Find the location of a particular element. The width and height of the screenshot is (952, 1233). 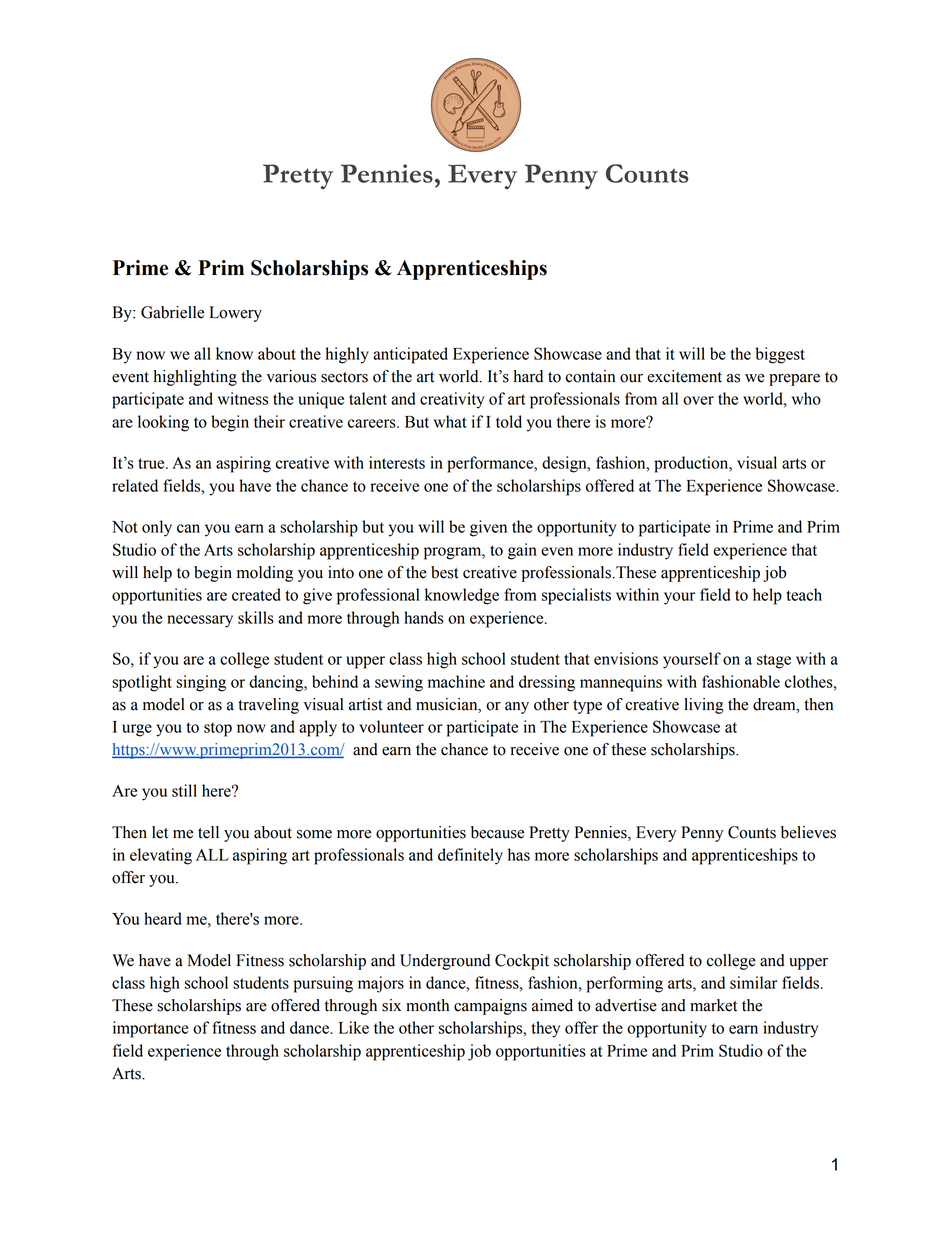

biggest is located at coordinates (780, 355).
